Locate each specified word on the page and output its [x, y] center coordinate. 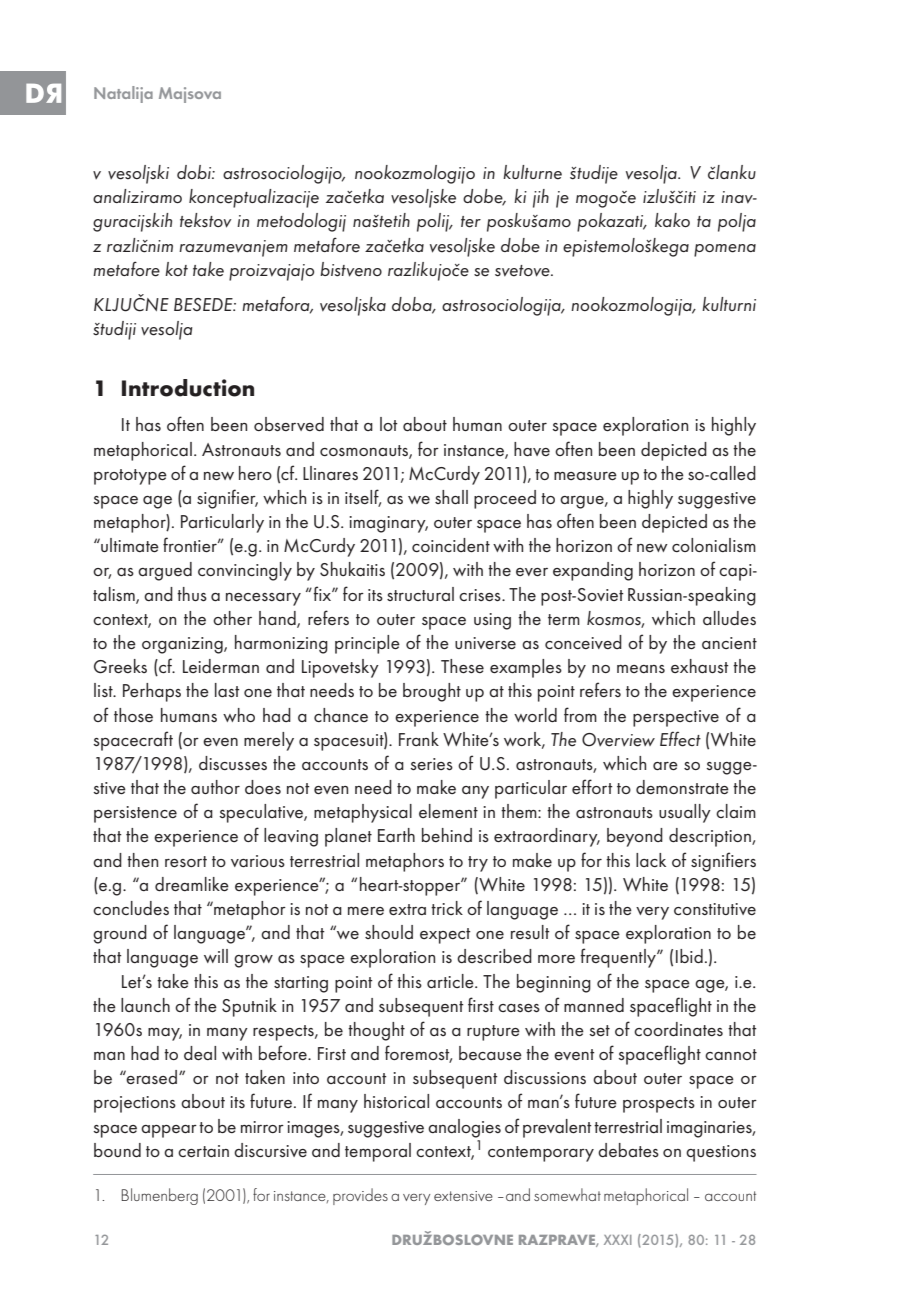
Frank [419, 739]
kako [672, 220]
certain [203, 1151]
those [133, 715]
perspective [676, 718]
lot [389, 424]
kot [176, 269]
